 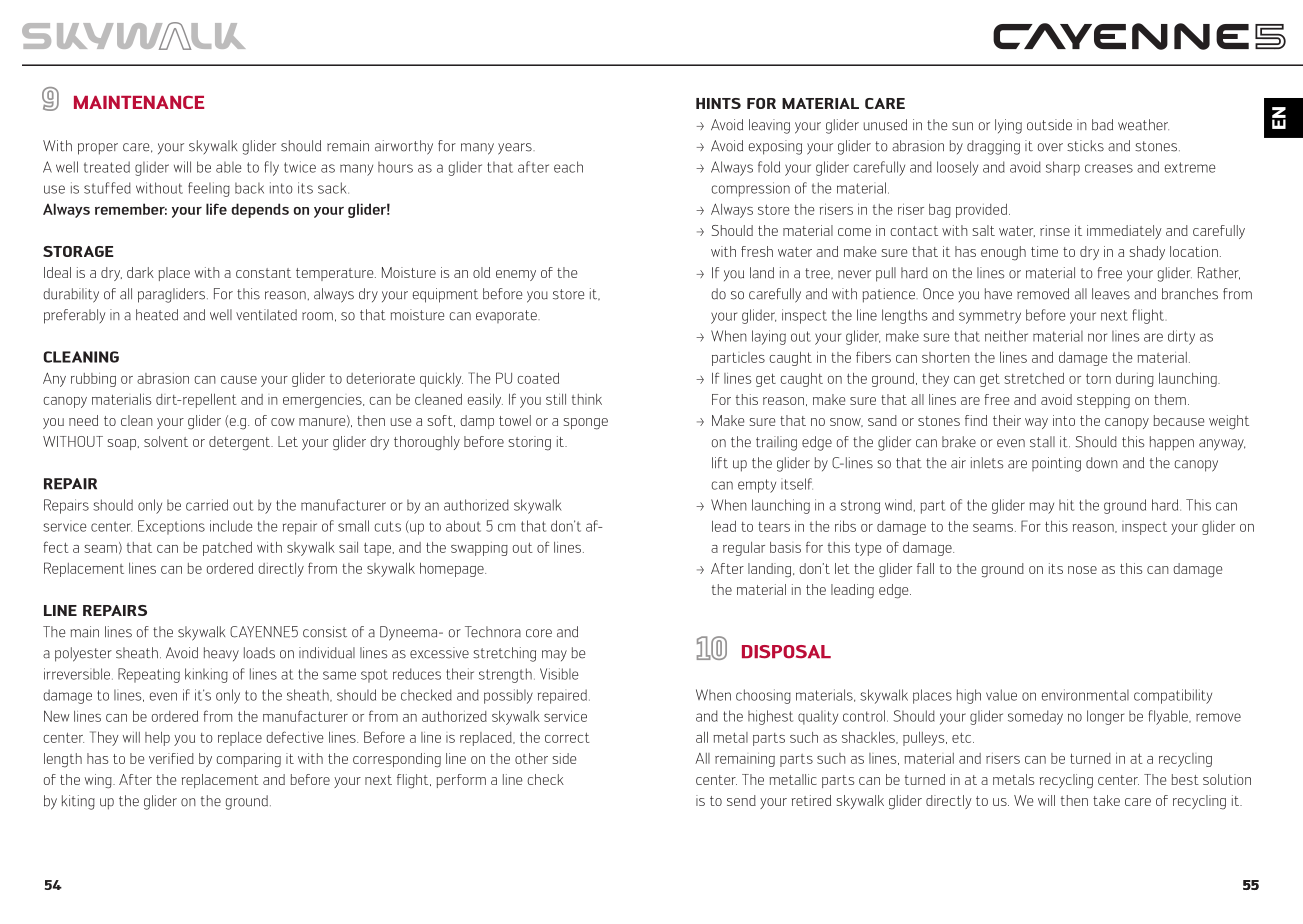 What do you see at coordinates (587, 399) in the image?
I see `think` at bounding box center [587, 399].
